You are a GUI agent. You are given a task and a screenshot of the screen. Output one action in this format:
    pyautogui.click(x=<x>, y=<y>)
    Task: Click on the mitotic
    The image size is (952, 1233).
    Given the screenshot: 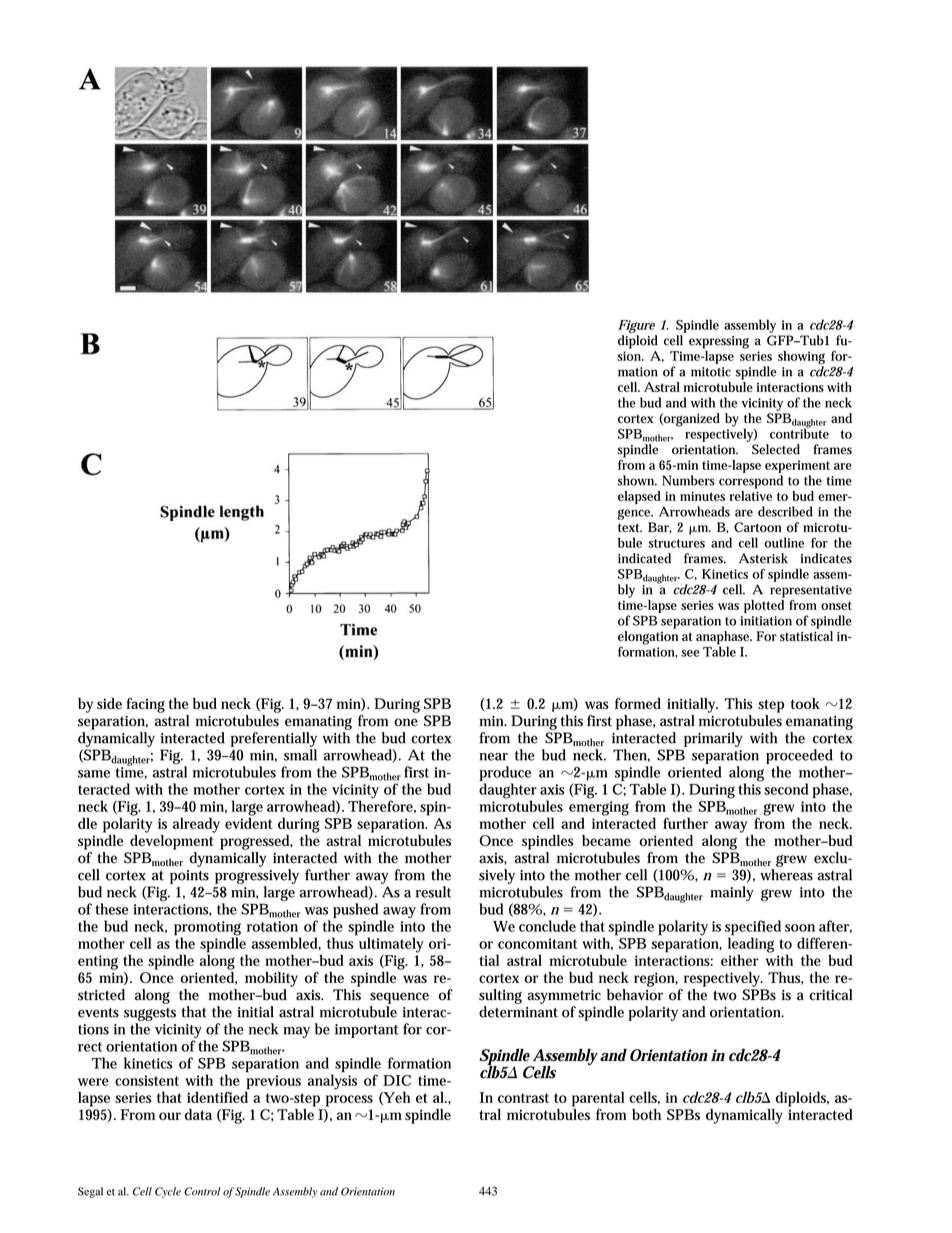 What is the action you would take?
    pyautogui.click(x=711, y=372)
